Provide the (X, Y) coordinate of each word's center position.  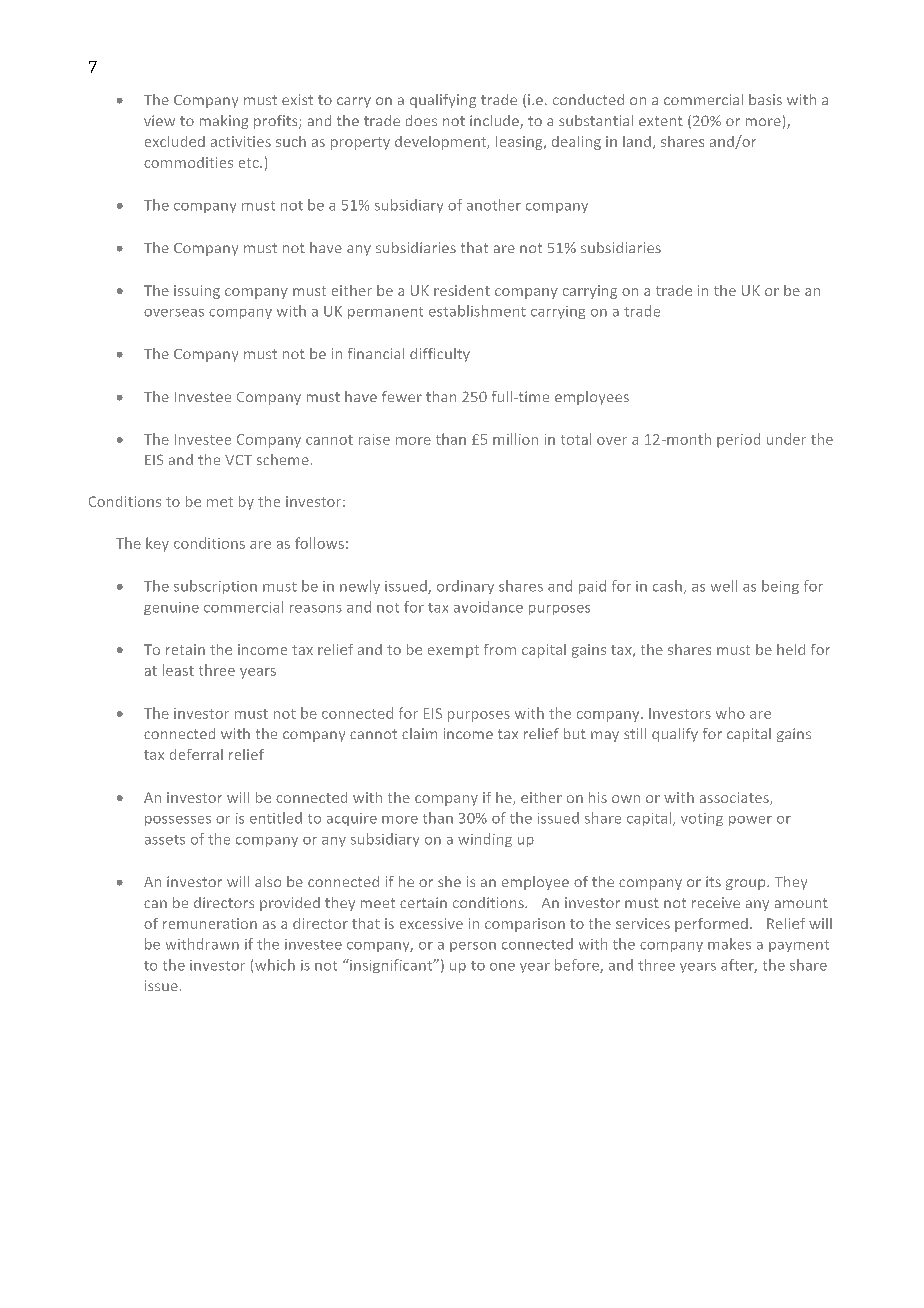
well (724, 586)
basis (765, 99)
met (220, 502)
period (738, 440)
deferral (196, 754)
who (730, 713)
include (495, 122)
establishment (477, 311)
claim (419, 733)
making (224, 122)
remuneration (210, 923)
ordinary (465, 587)
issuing (197, 292)
